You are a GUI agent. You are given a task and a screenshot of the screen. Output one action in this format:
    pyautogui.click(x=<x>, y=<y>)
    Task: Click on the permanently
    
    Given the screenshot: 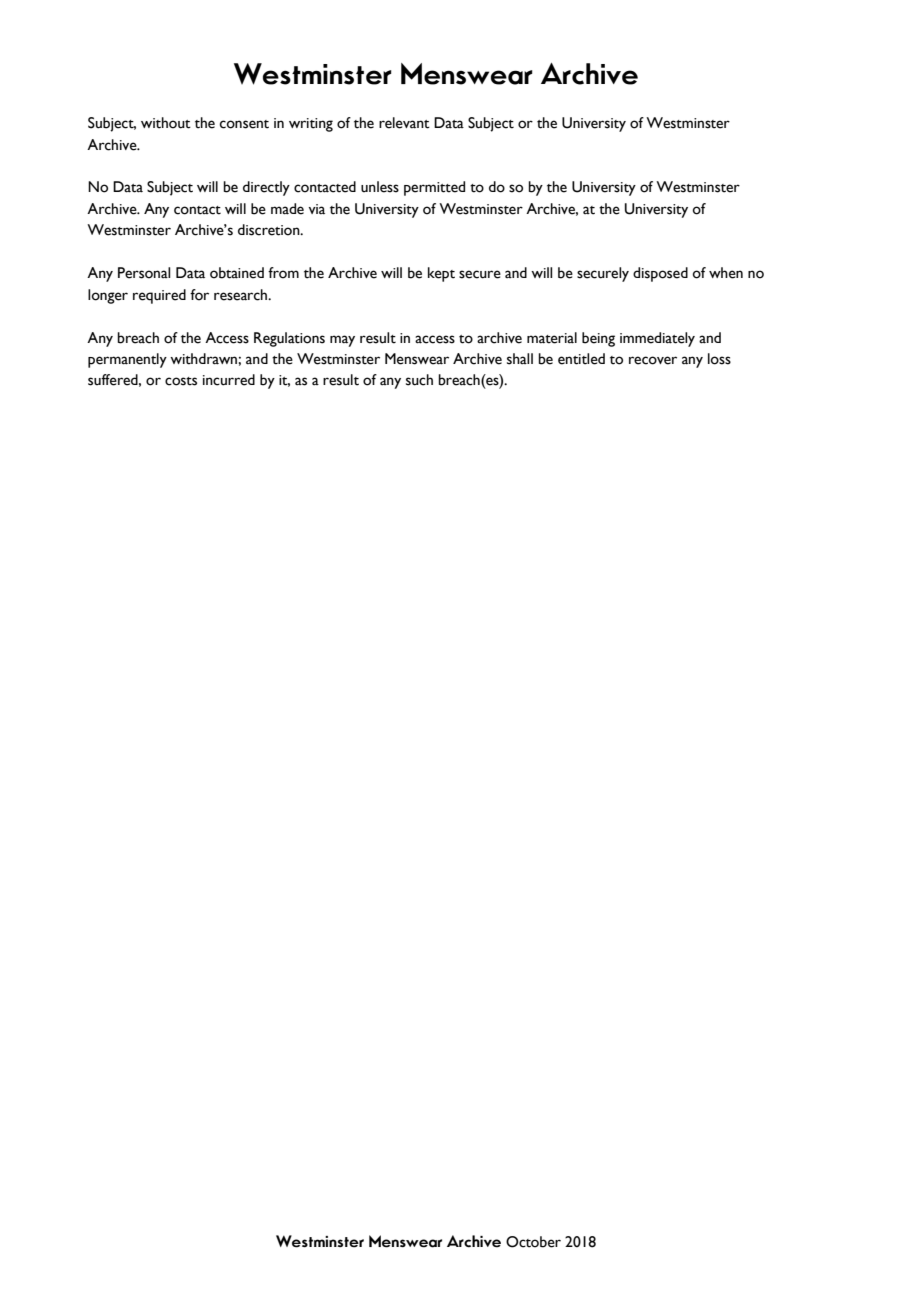 What is the action you would take?
    pyautogui.click(x=127, y=360)
